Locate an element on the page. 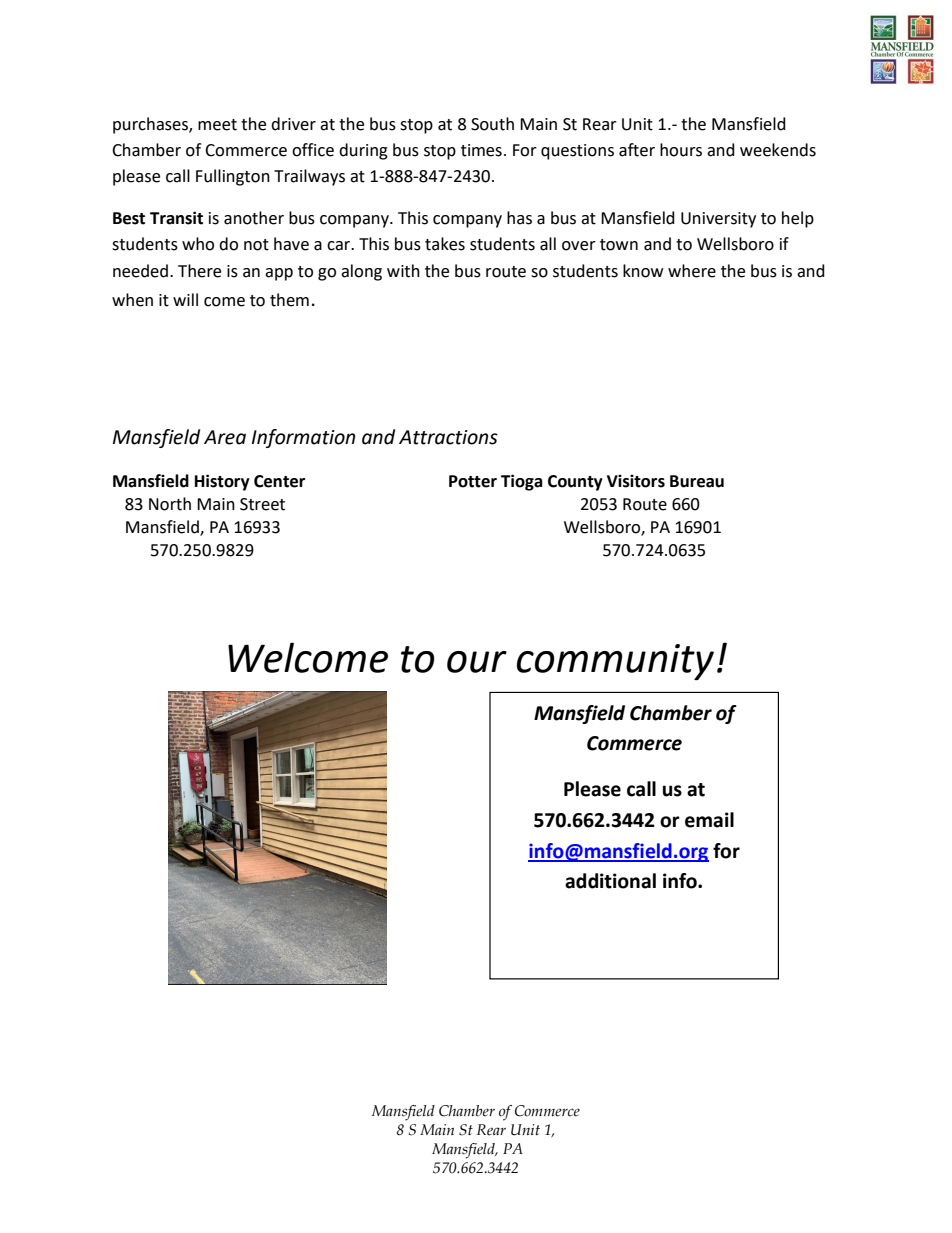 This image has width=952, height=1233. email is located at coordinates (709, 820).
